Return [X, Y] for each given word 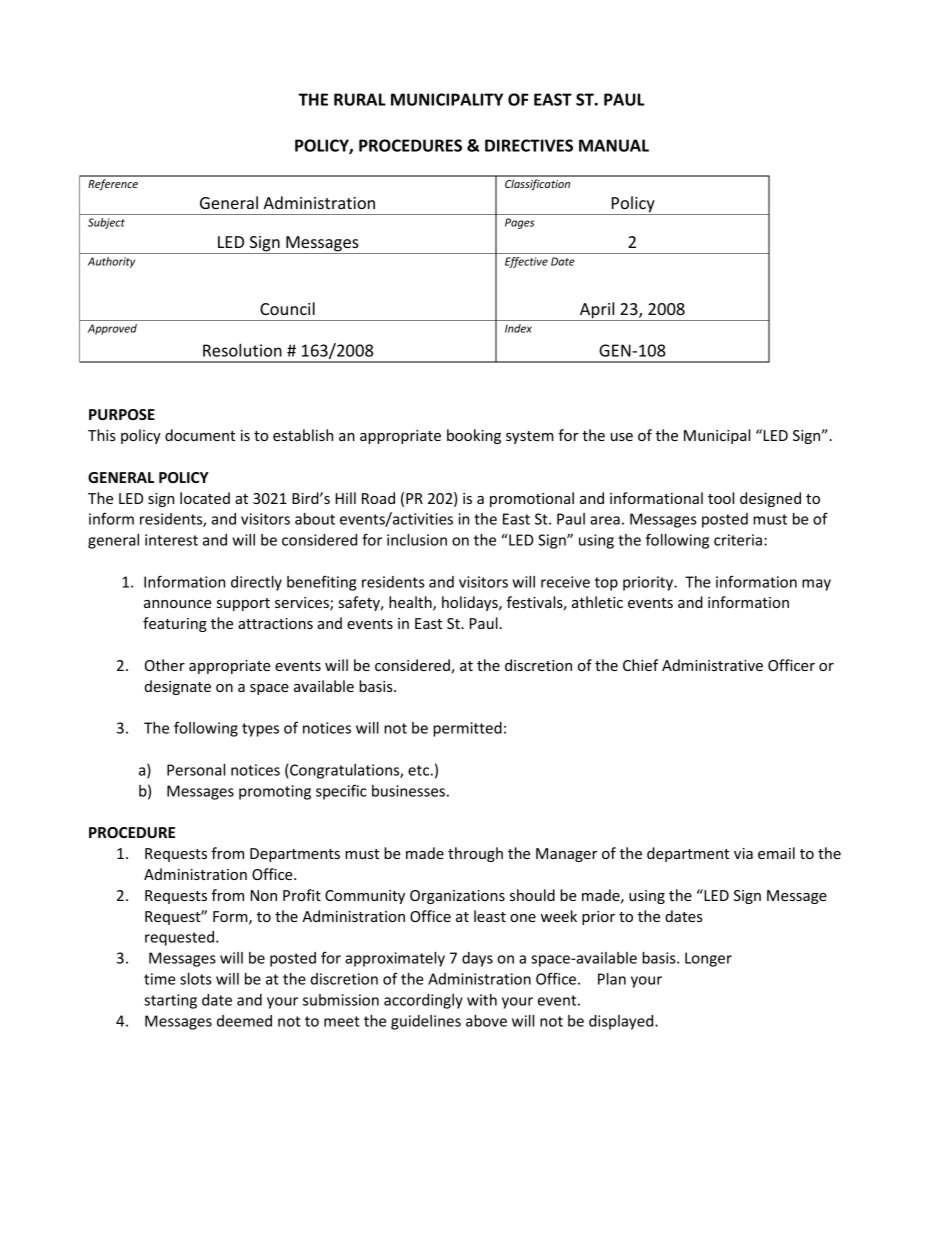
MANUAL [614, 145]
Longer [708, 959]
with [482, 1000]
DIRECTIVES [529, 145]
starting [170, 1001]
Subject [106, 223]
